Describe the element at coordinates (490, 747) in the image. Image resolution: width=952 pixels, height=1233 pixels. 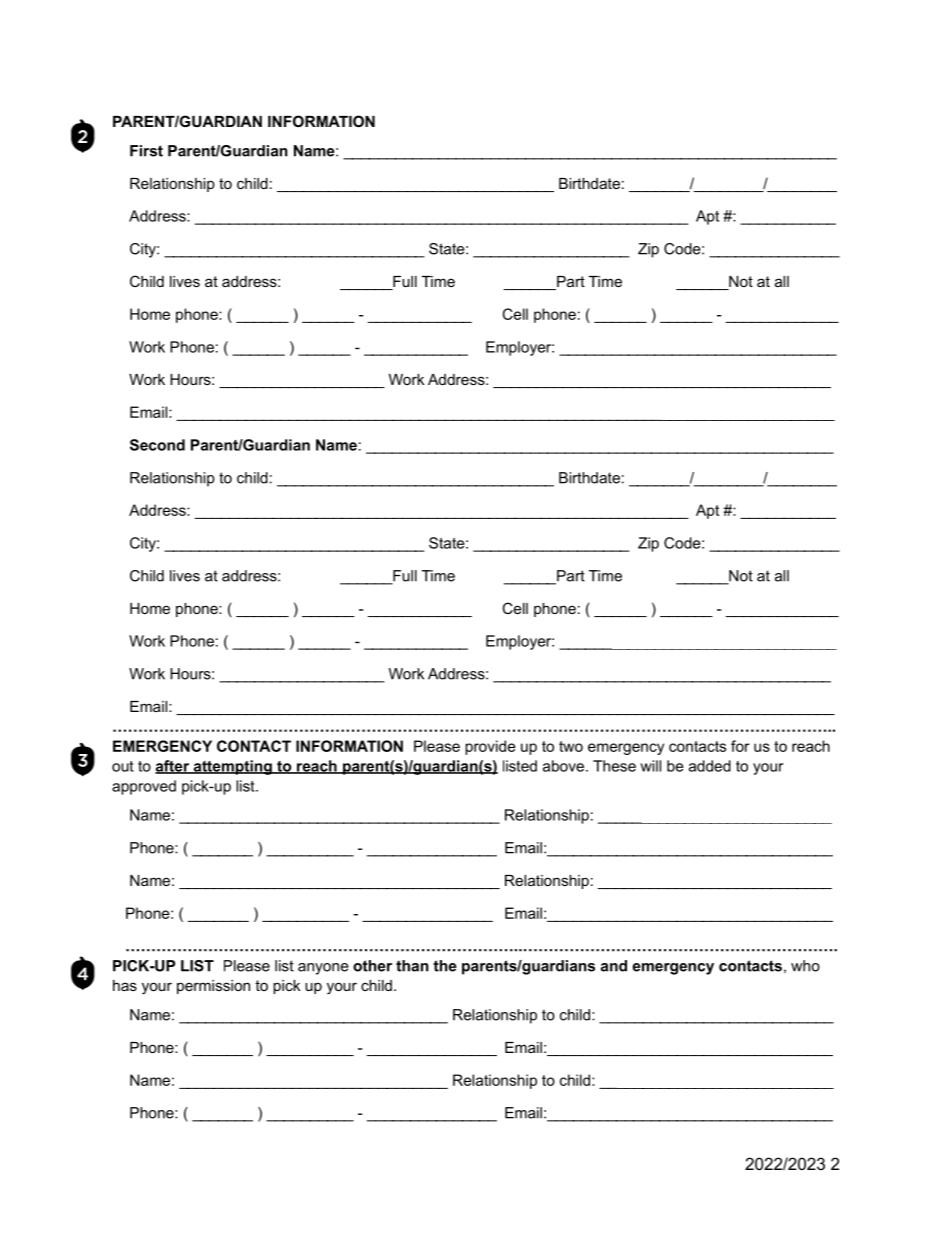
I see `provide` at that location.
